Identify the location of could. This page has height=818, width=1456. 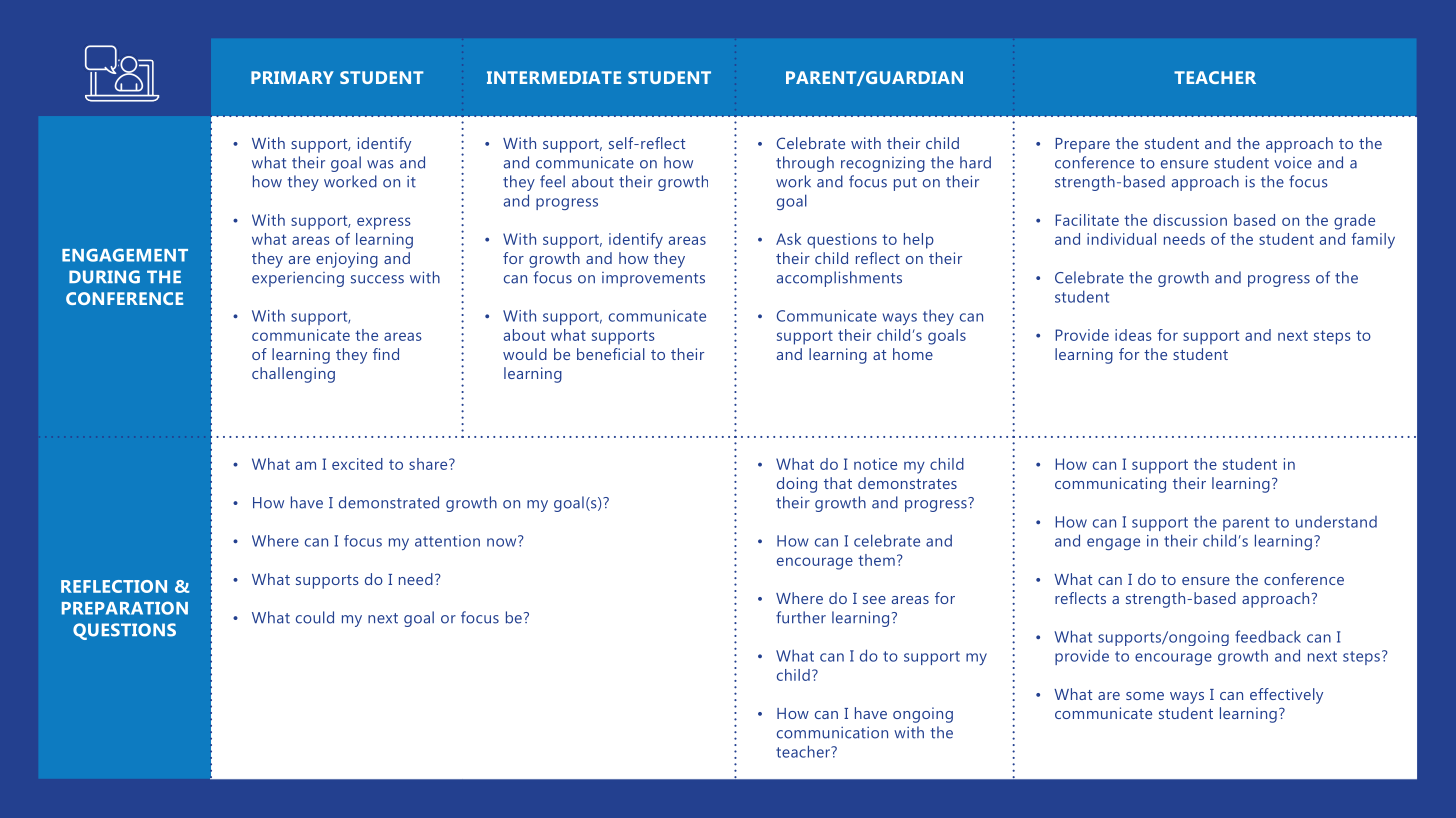
(315, 617).
